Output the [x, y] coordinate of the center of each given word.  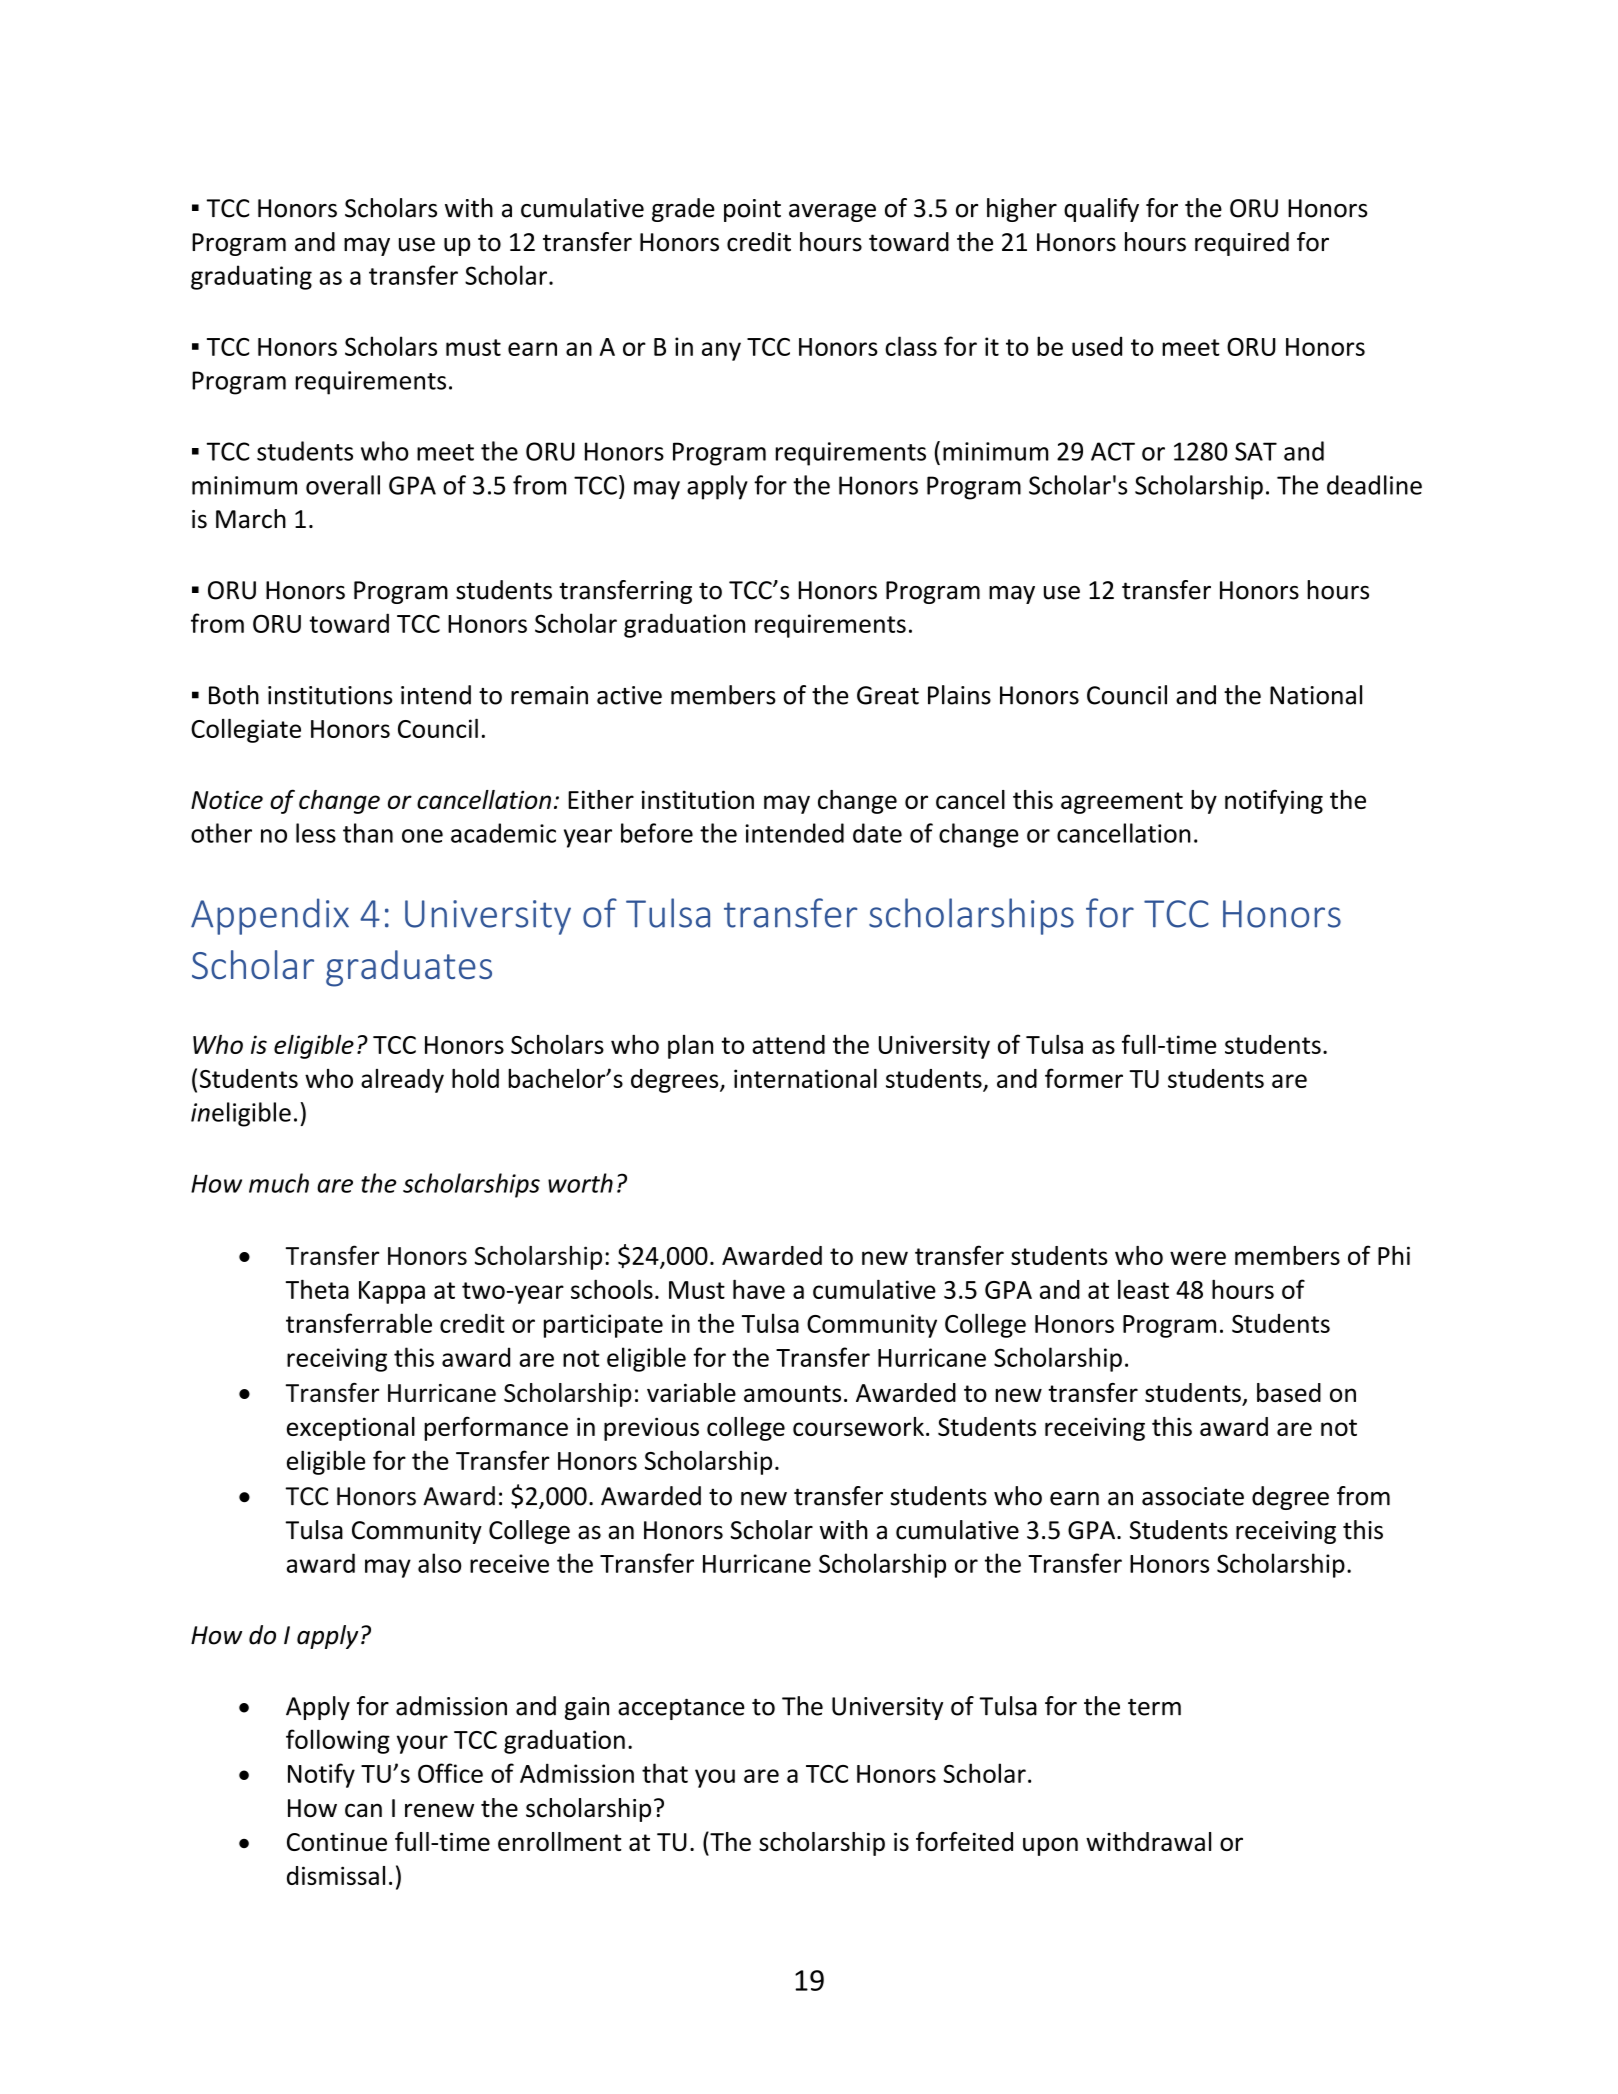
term [1154, 1707]
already [402, 1081]
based [1289, 1392]
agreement [1122, 803]
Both [234, 695]
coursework [858, 1426]
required [1242, 244]
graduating [251, 277]
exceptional [351, 1429]
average [832, 213]
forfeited [964, 1841]
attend [788, 1044]
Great [888, 695]
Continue [337, 1842]
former [1084, 1078]
